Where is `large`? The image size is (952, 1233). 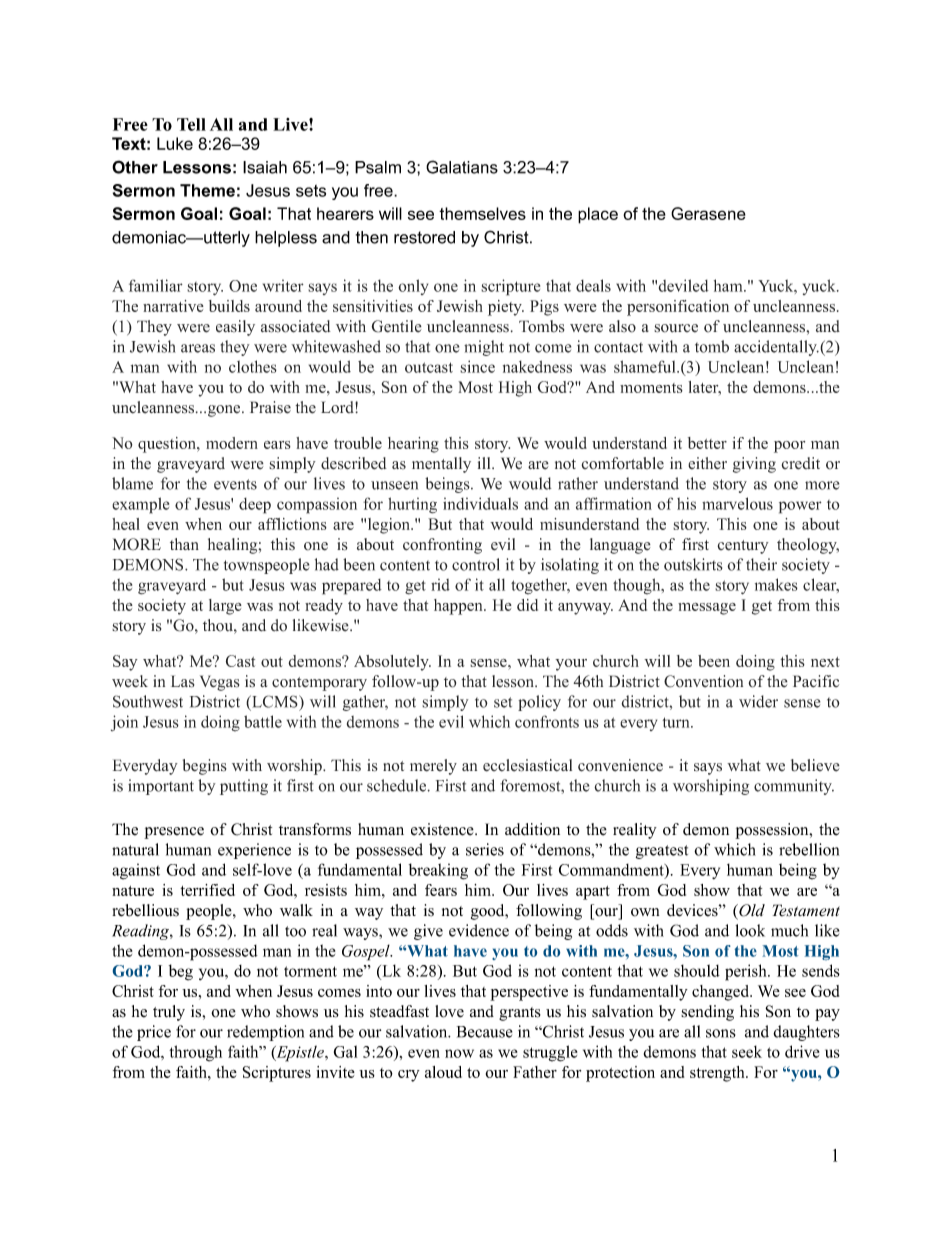 large is located at coordinates (225, 607).
